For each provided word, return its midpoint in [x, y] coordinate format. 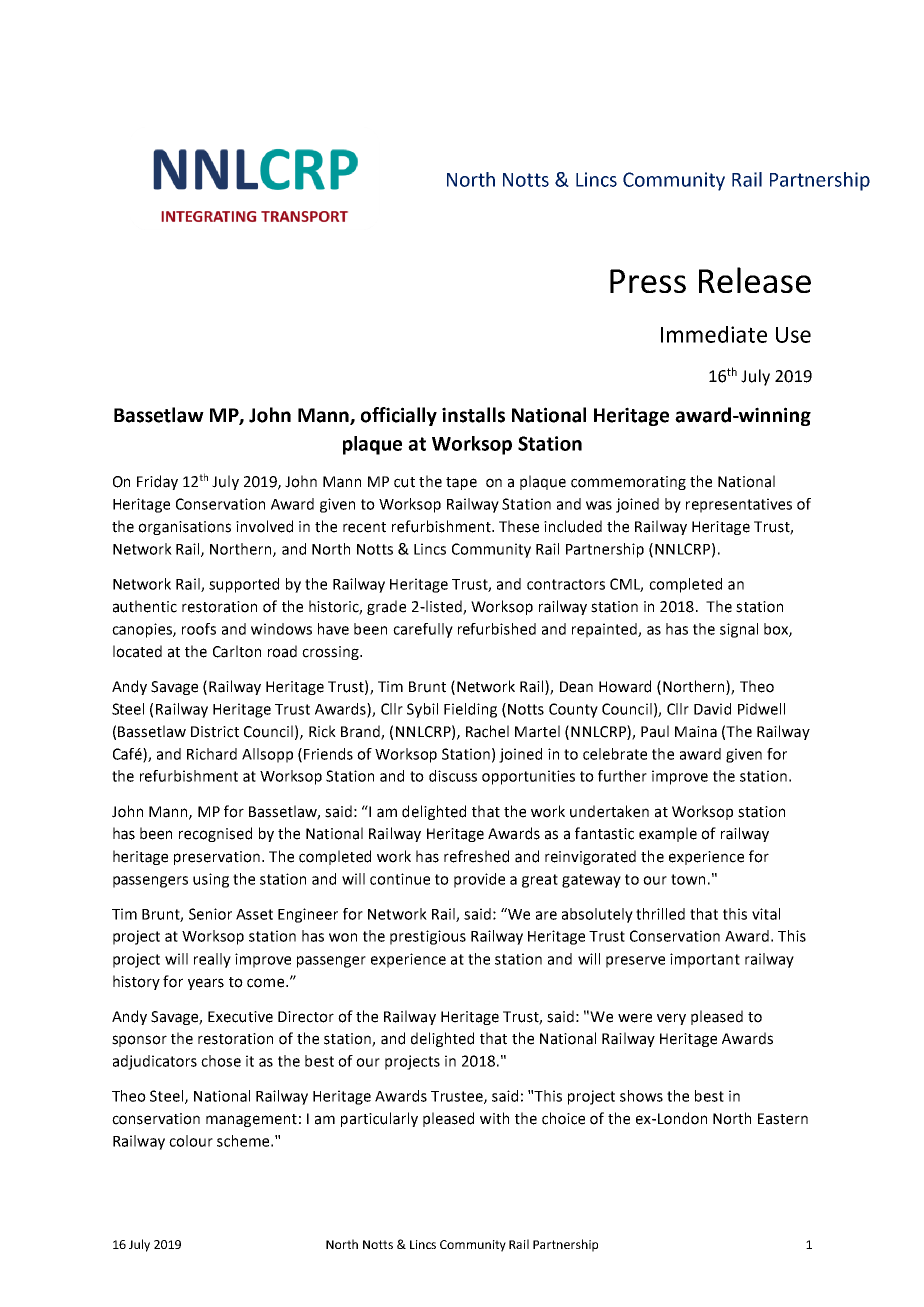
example [668, 834]
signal [739, 630]
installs [473, 415]
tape [461, 483]
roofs [199, 629]
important [705, 960]
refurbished [497, 629]
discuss [453, 776]
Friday [157, 482]
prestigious [428, 937]
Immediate [714, 334]
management [251, 1120]
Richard [212, 754]
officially [399, 416]
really [212, 960]
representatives [739, 505]
